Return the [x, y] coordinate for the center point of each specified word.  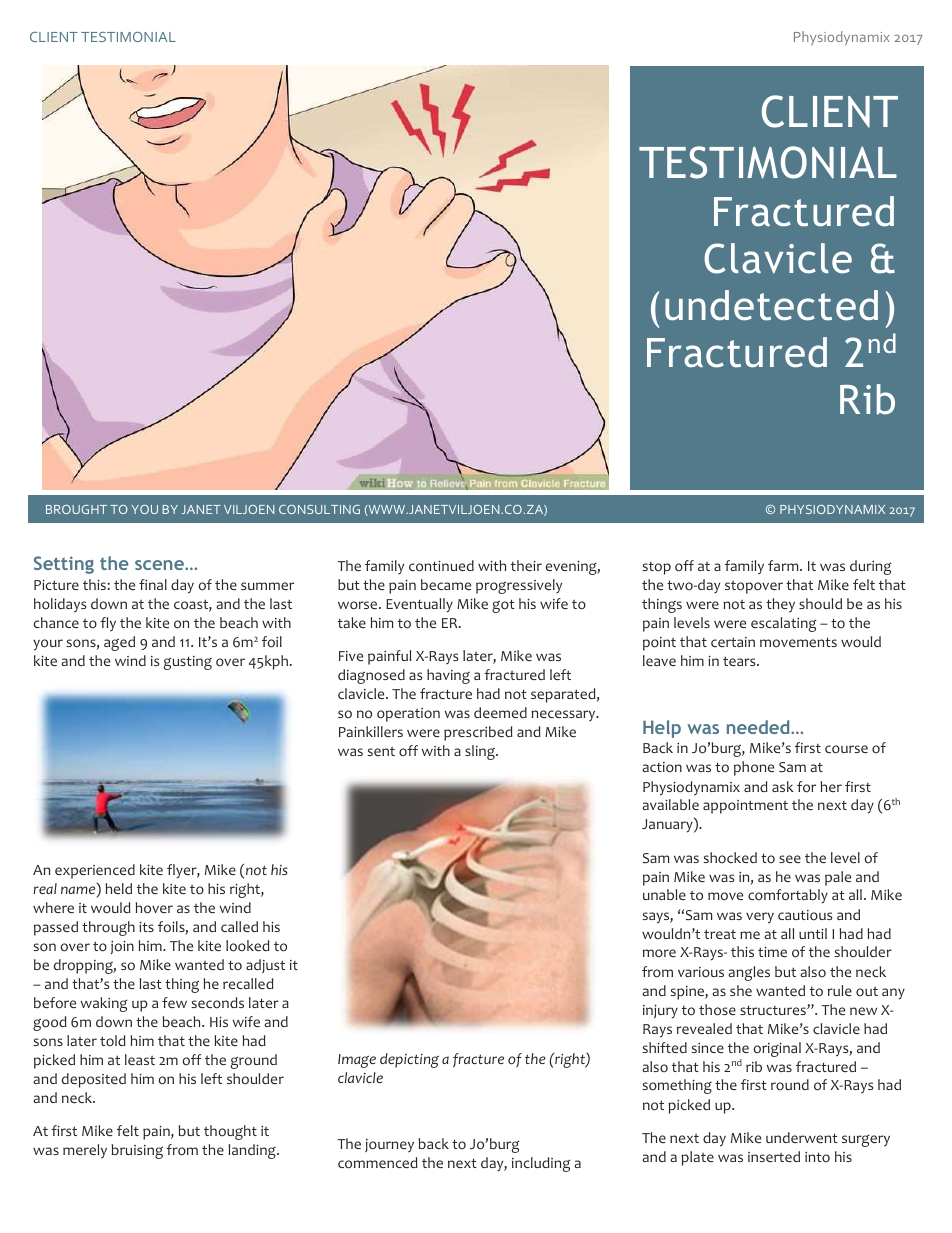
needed [759, 727]
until [813, 933]
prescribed [478, 733]
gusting [188, 663]
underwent [802, 1137]
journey [389, 1146]
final [153, 584]
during [871, 567]
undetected [771, 305]
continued [441, 566]
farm [784, 565]
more [659, 953]
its [146, 927]
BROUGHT [76, 509]
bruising [137, 1151]
